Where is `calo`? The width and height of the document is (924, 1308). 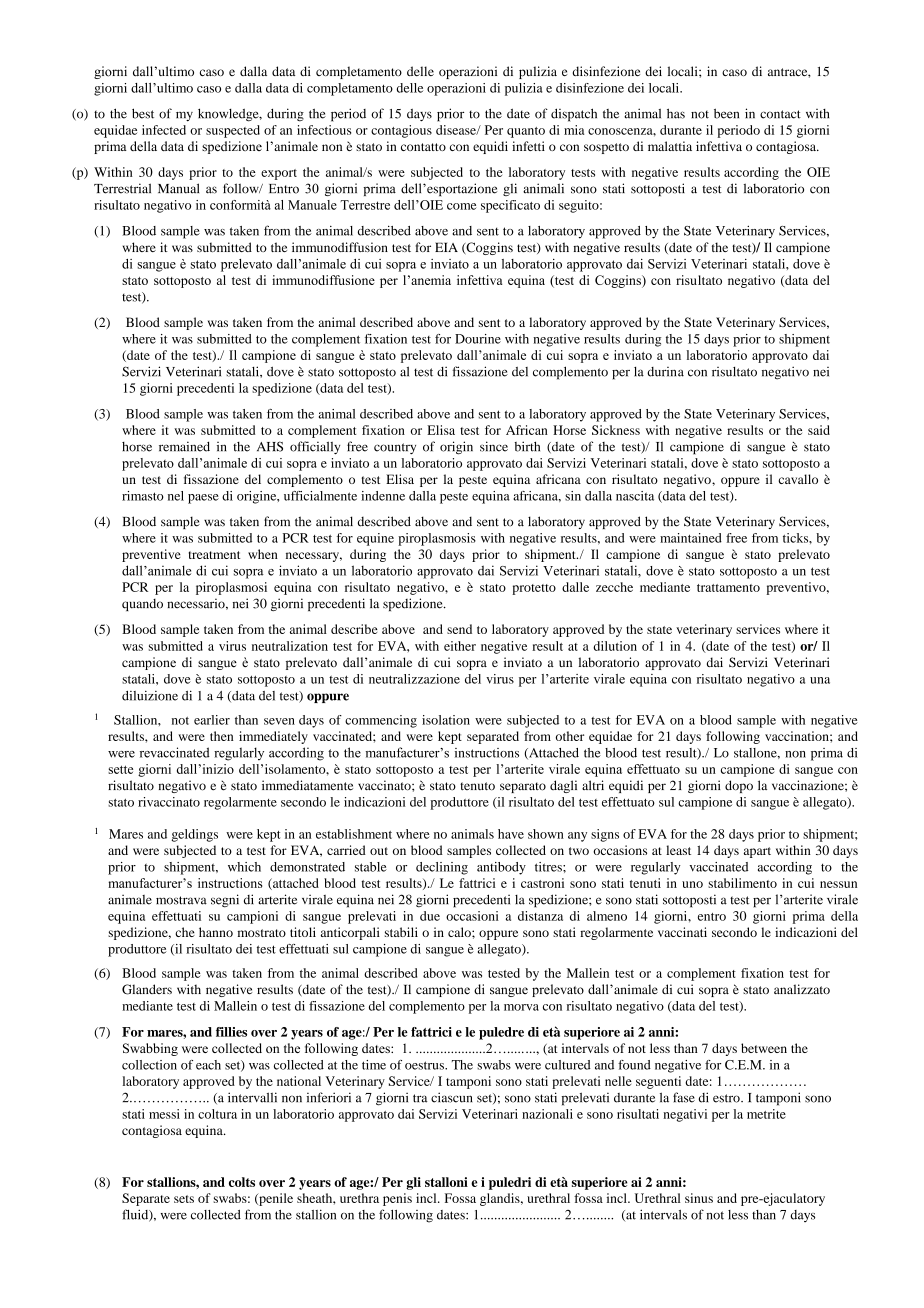 calo is located at coordinates (460, 932).
